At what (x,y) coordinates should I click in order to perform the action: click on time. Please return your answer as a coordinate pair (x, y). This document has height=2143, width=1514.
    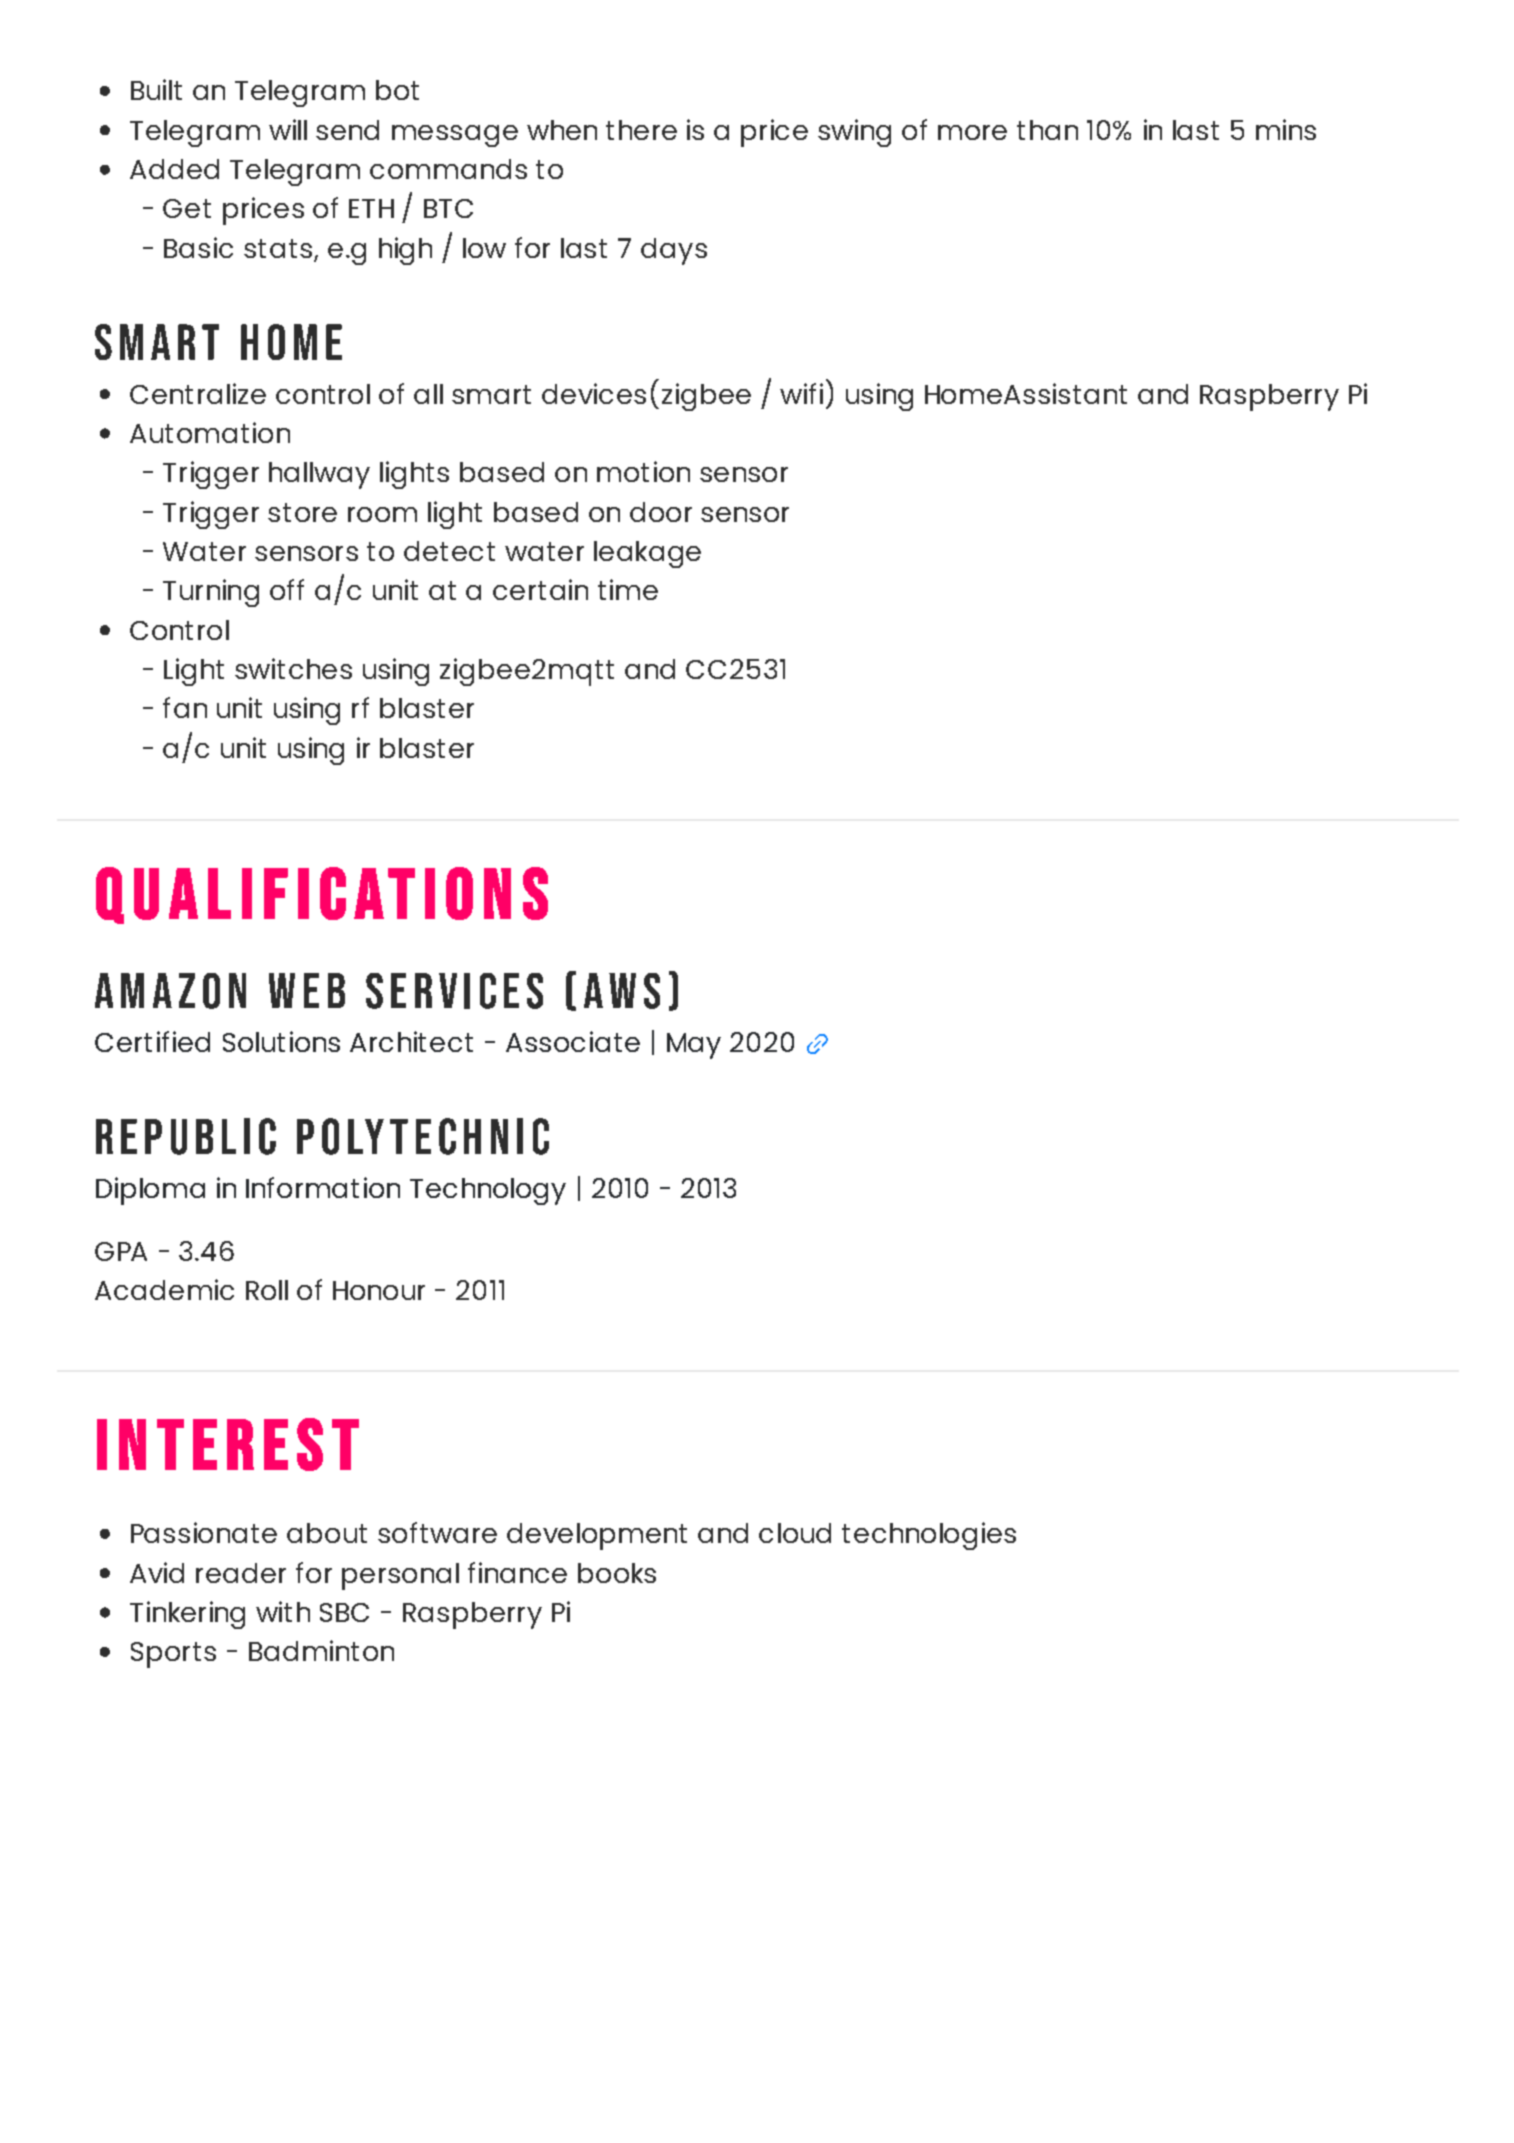
    Looking at the image, I should click on (628, 589).
